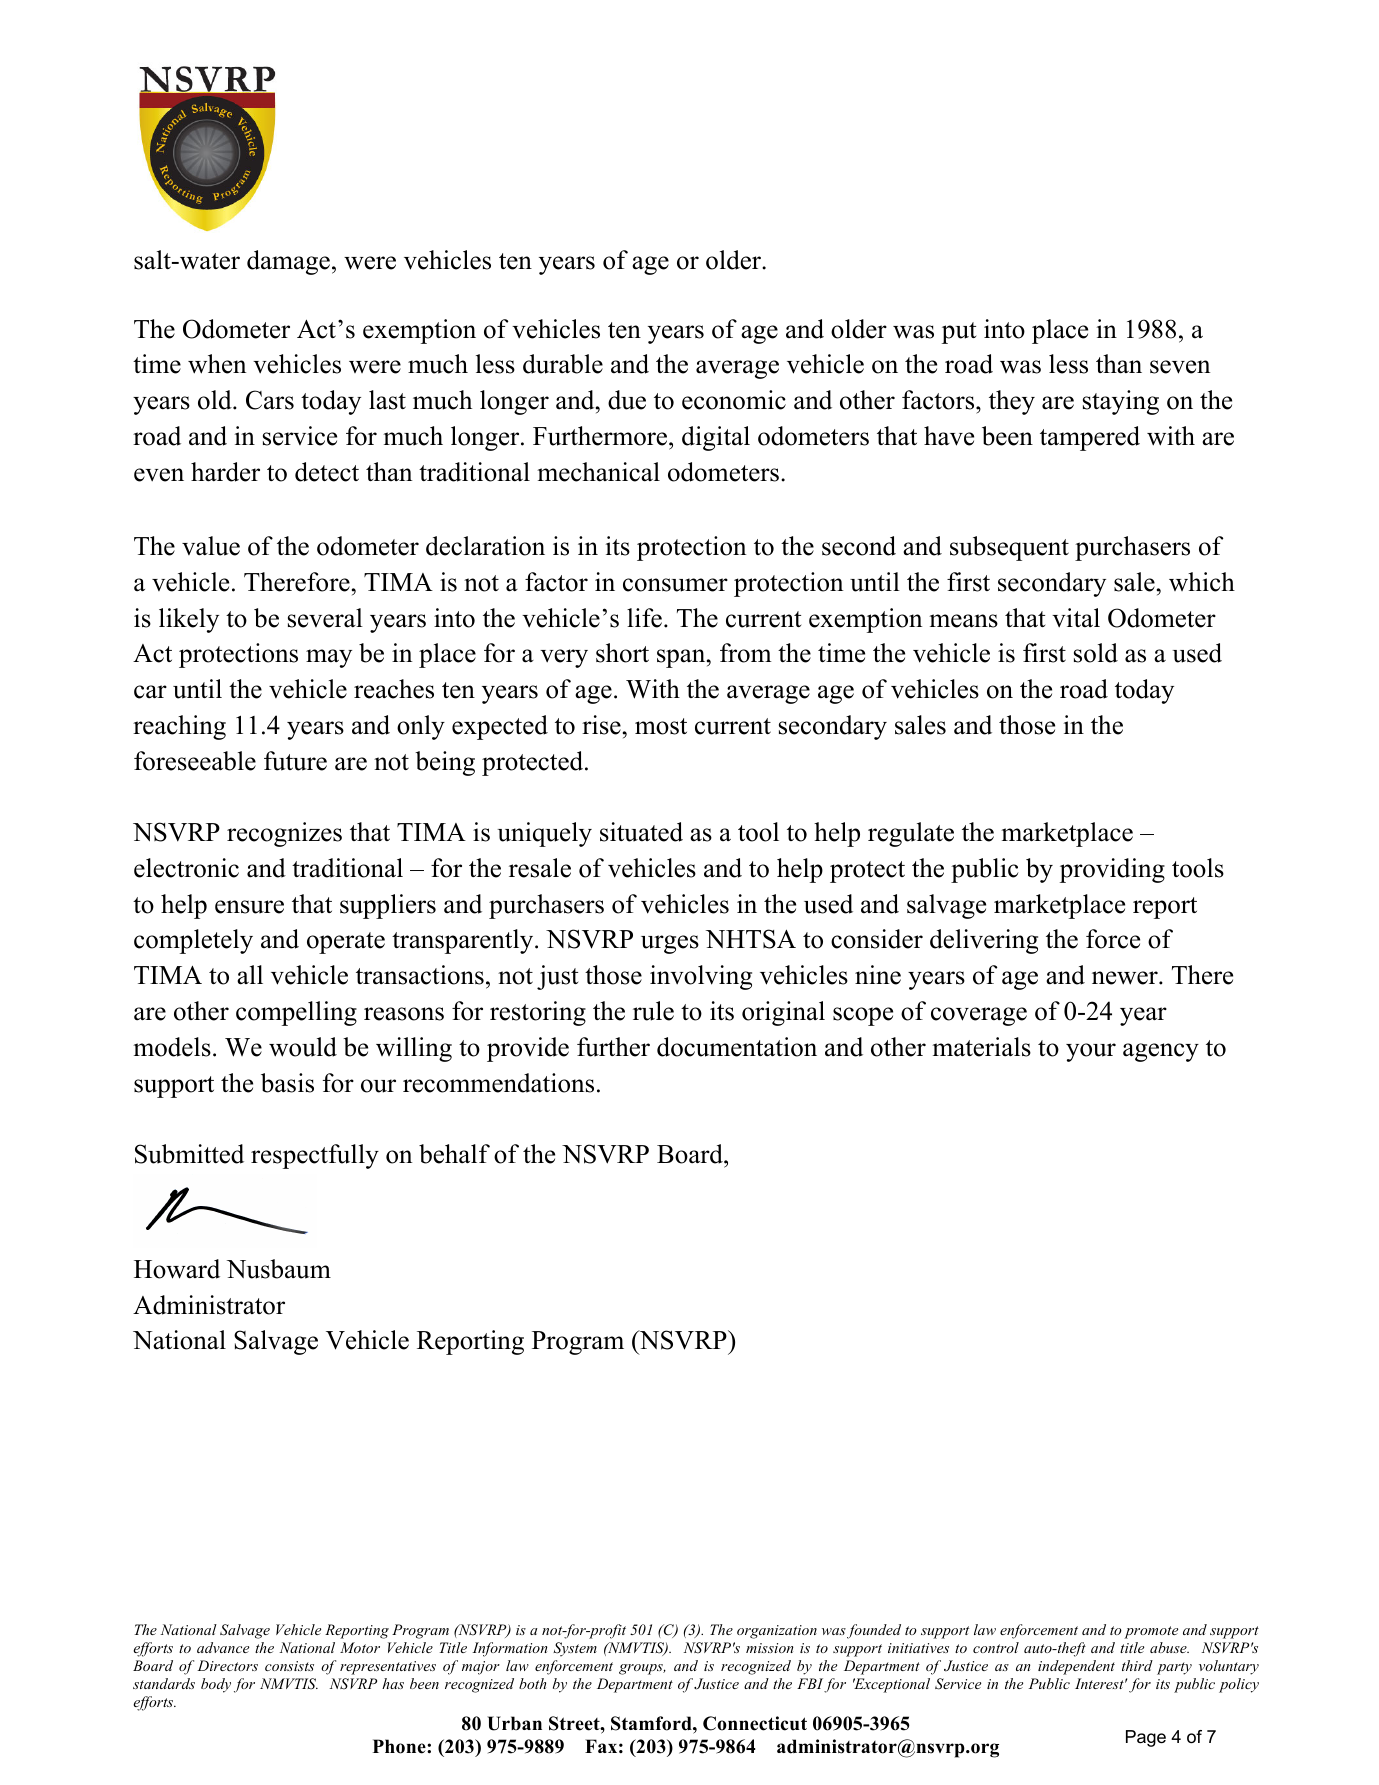  Describe the element at coordinates (1112, 870) in the screenshot. I see `providing` at that location.
